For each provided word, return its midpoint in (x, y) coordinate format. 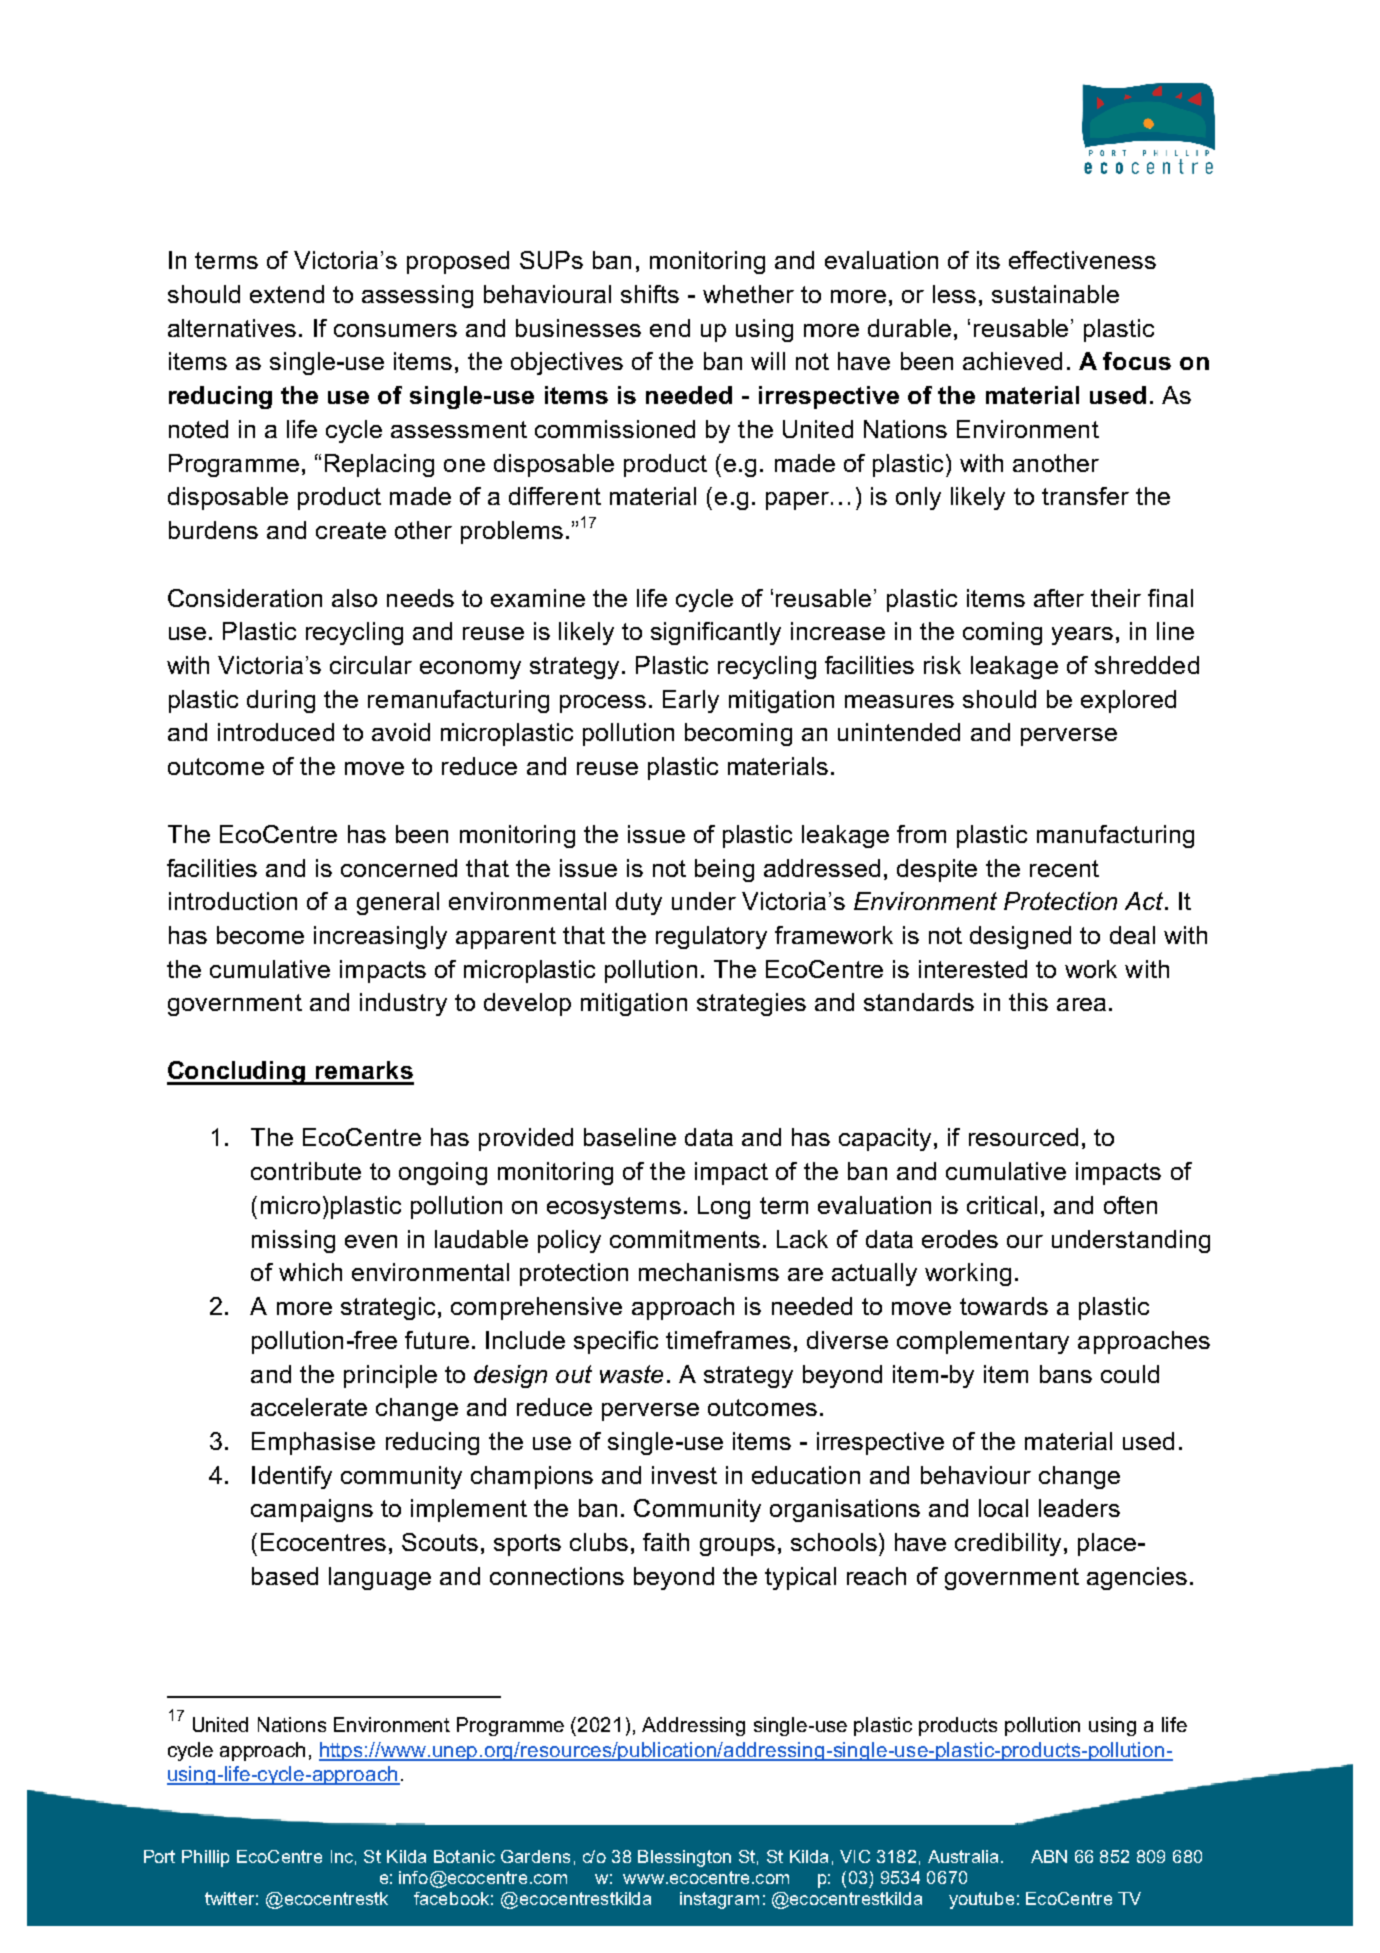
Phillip (205, 1858)
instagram (719, 1900)
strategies (751, 1004)
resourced (1023, 1137)
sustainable (1055, 294)
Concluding (237, 1073)
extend (287, 294)
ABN (1049, 1856)
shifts (650, 294)
